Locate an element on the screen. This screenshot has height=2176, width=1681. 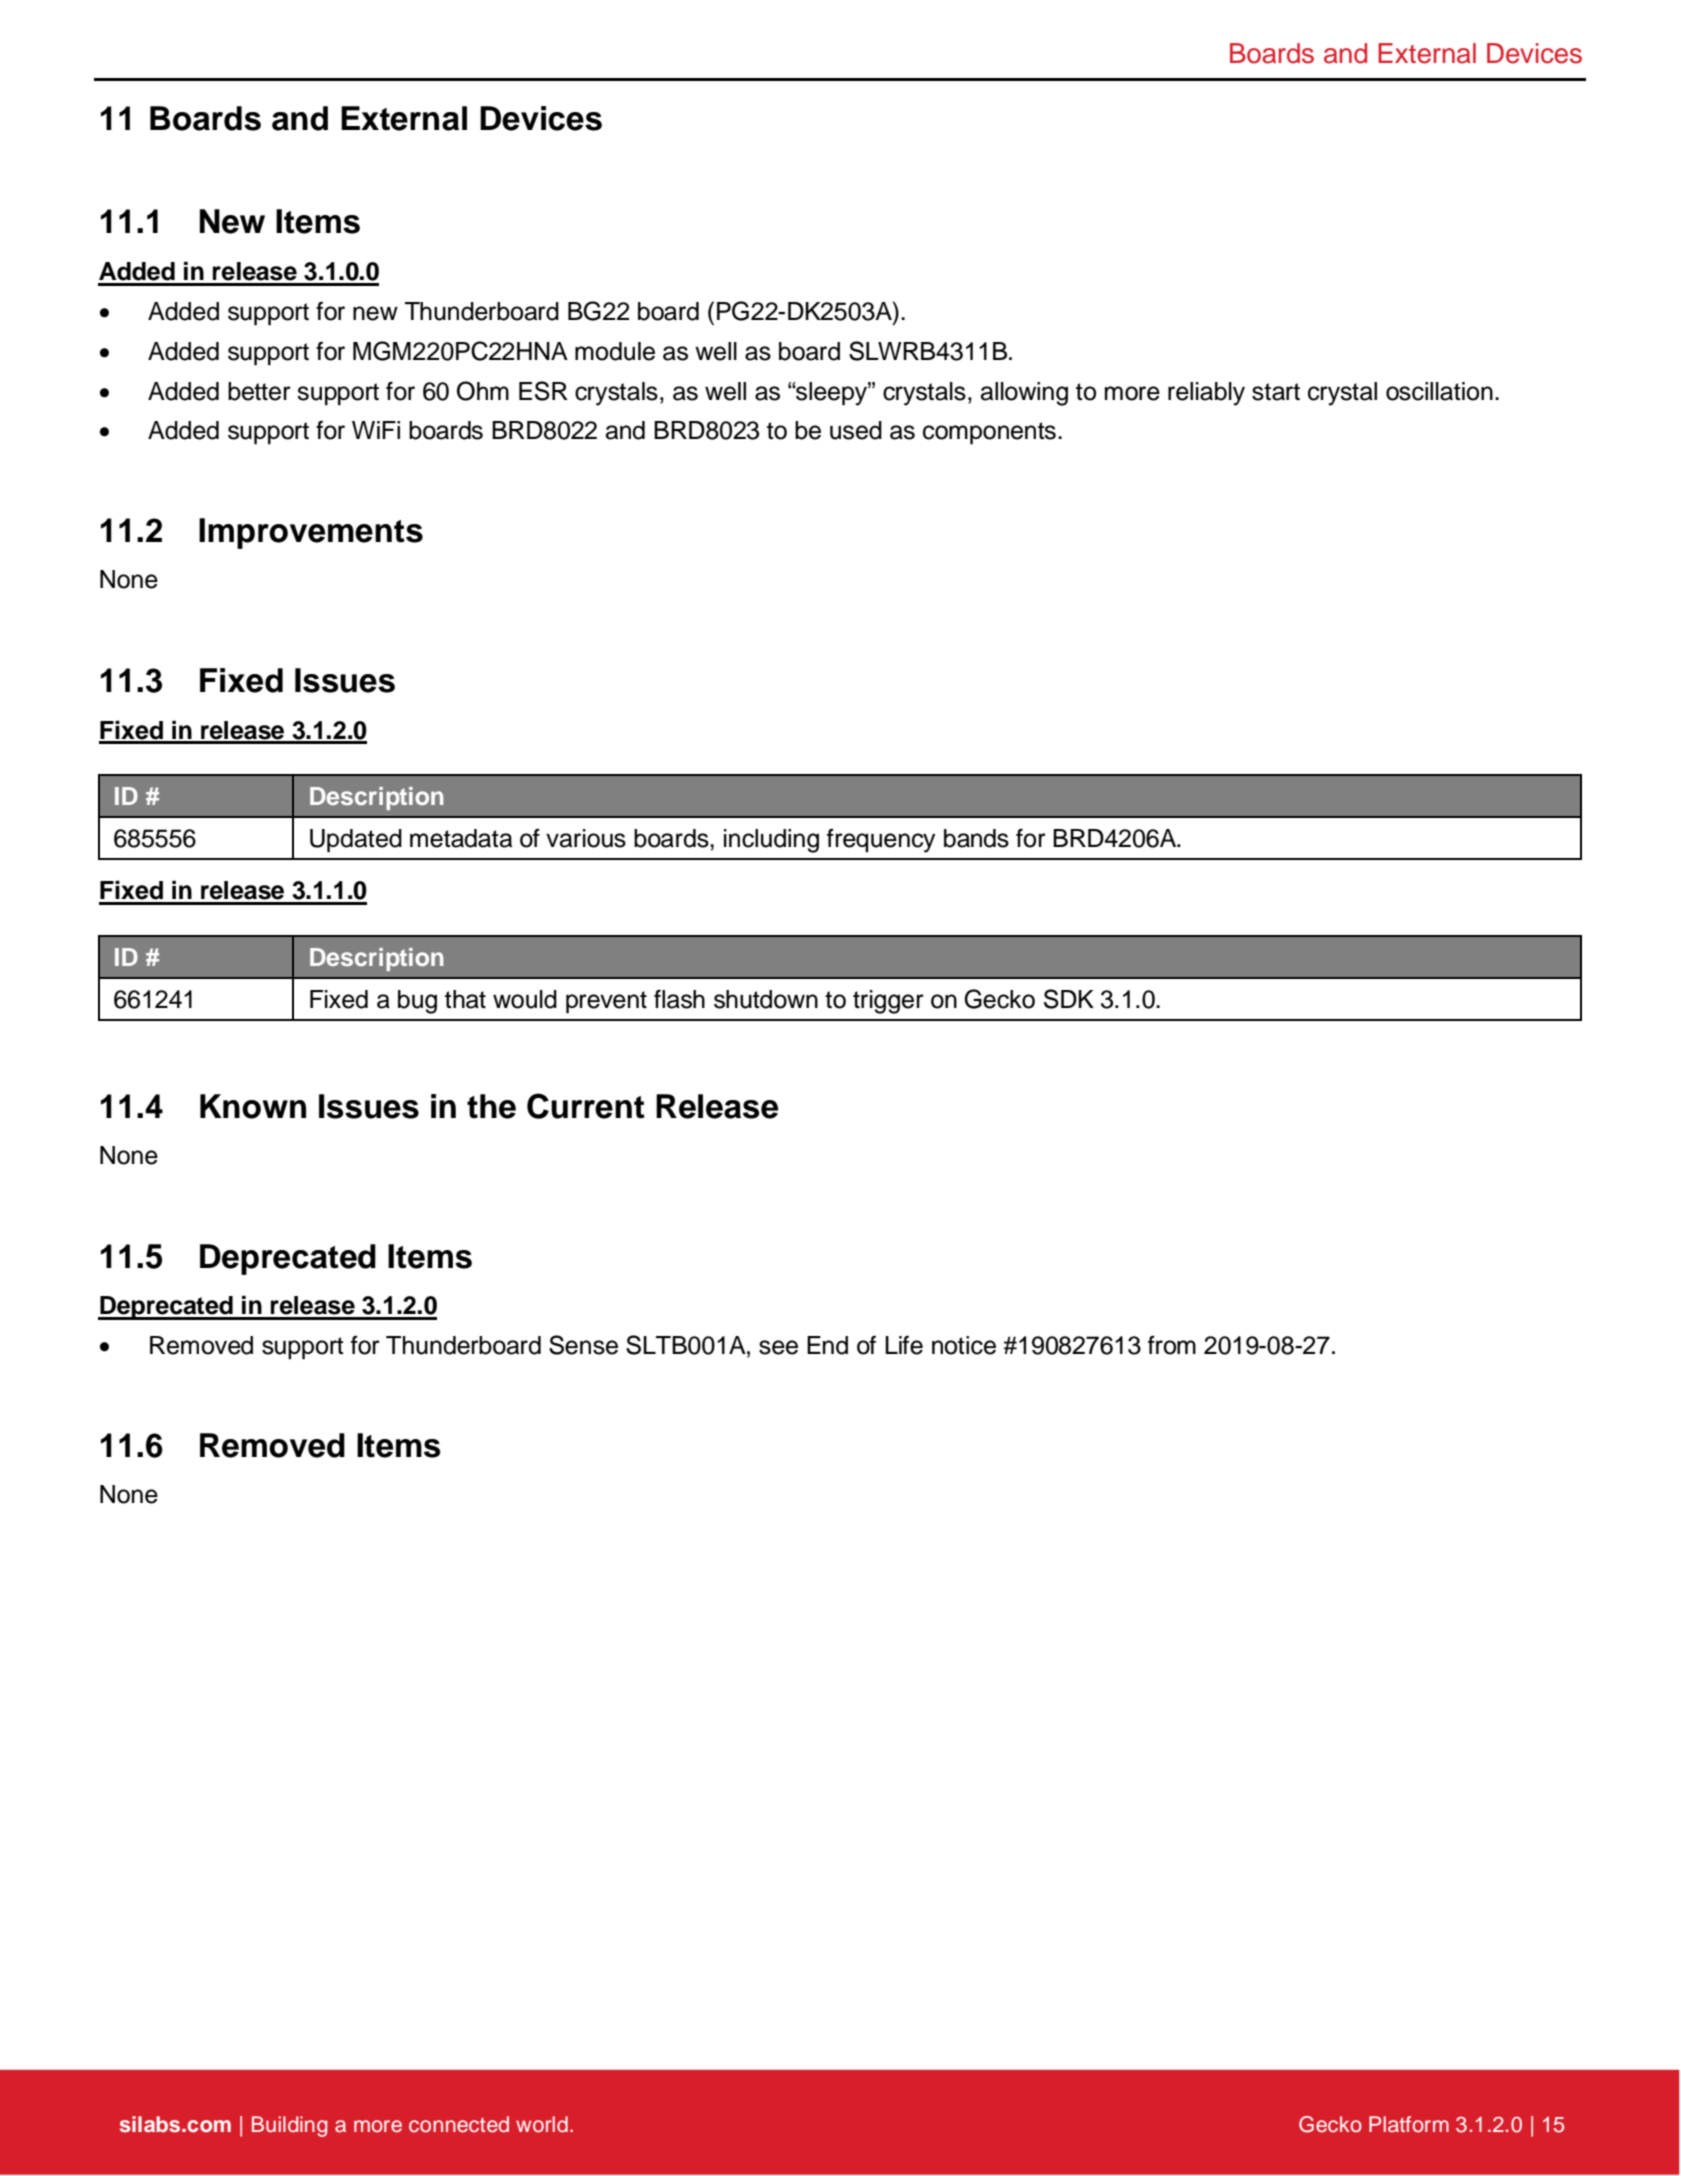
End is located at coordinates (827, 1345).
